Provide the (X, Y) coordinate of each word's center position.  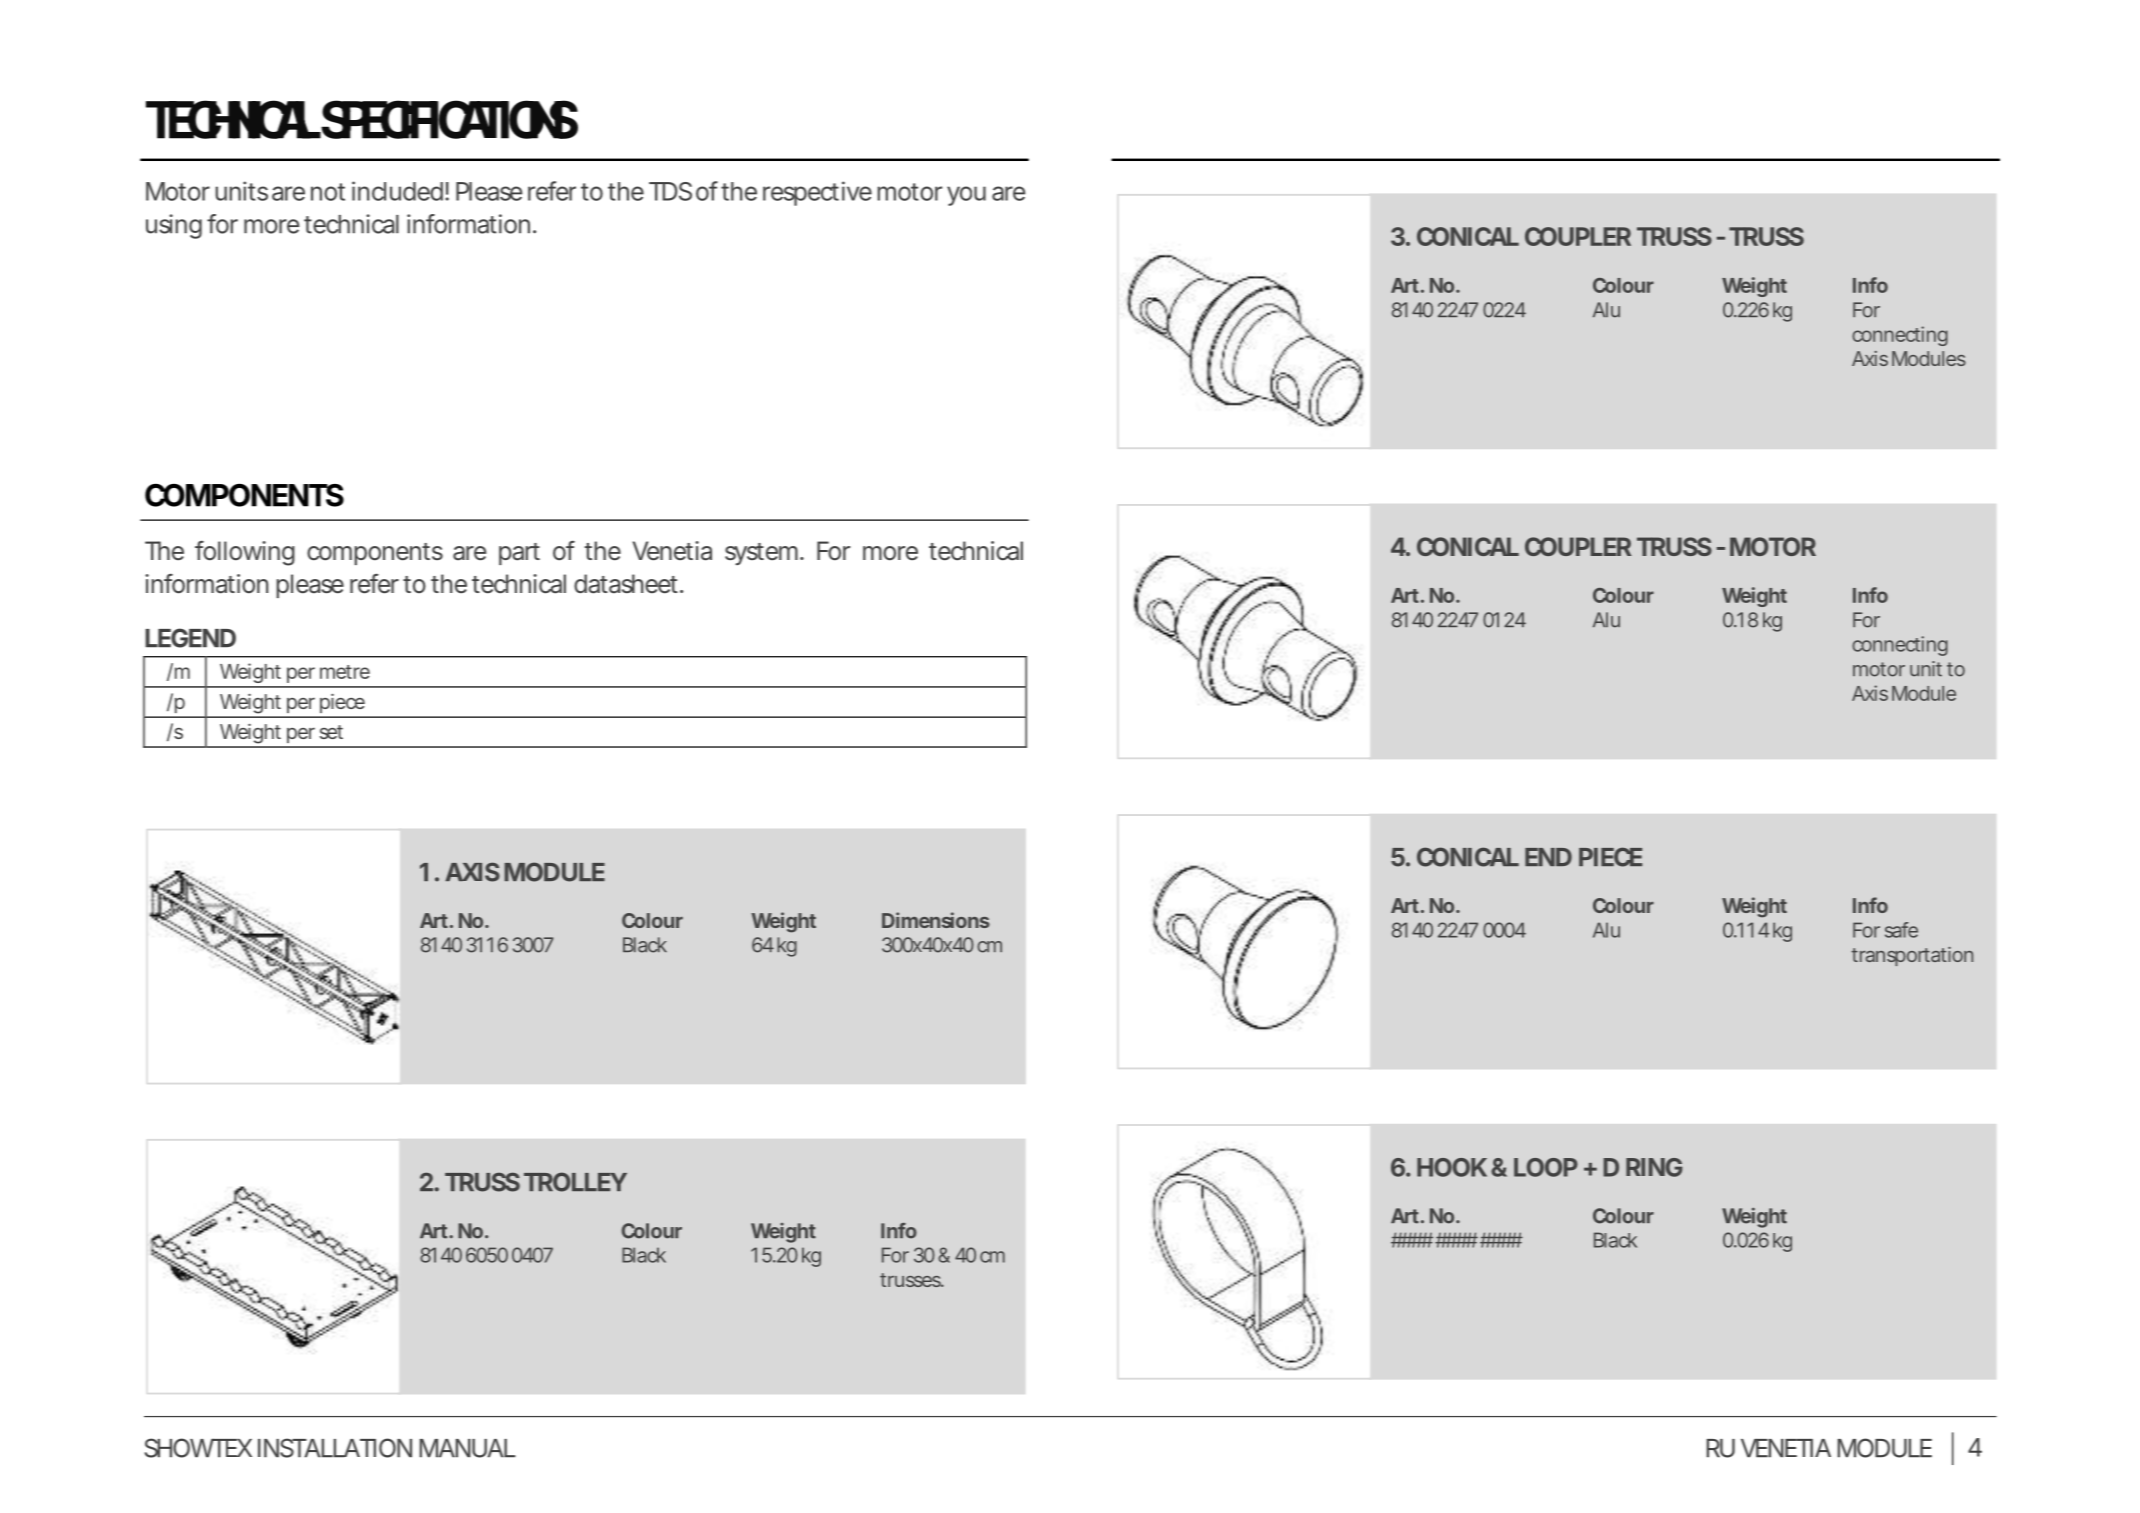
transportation (1912, 956)
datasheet (627, 584)
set (331, 732)
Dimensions (936, 920)
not (328, 192)
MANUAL (467, 1448)
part (519, 554)
